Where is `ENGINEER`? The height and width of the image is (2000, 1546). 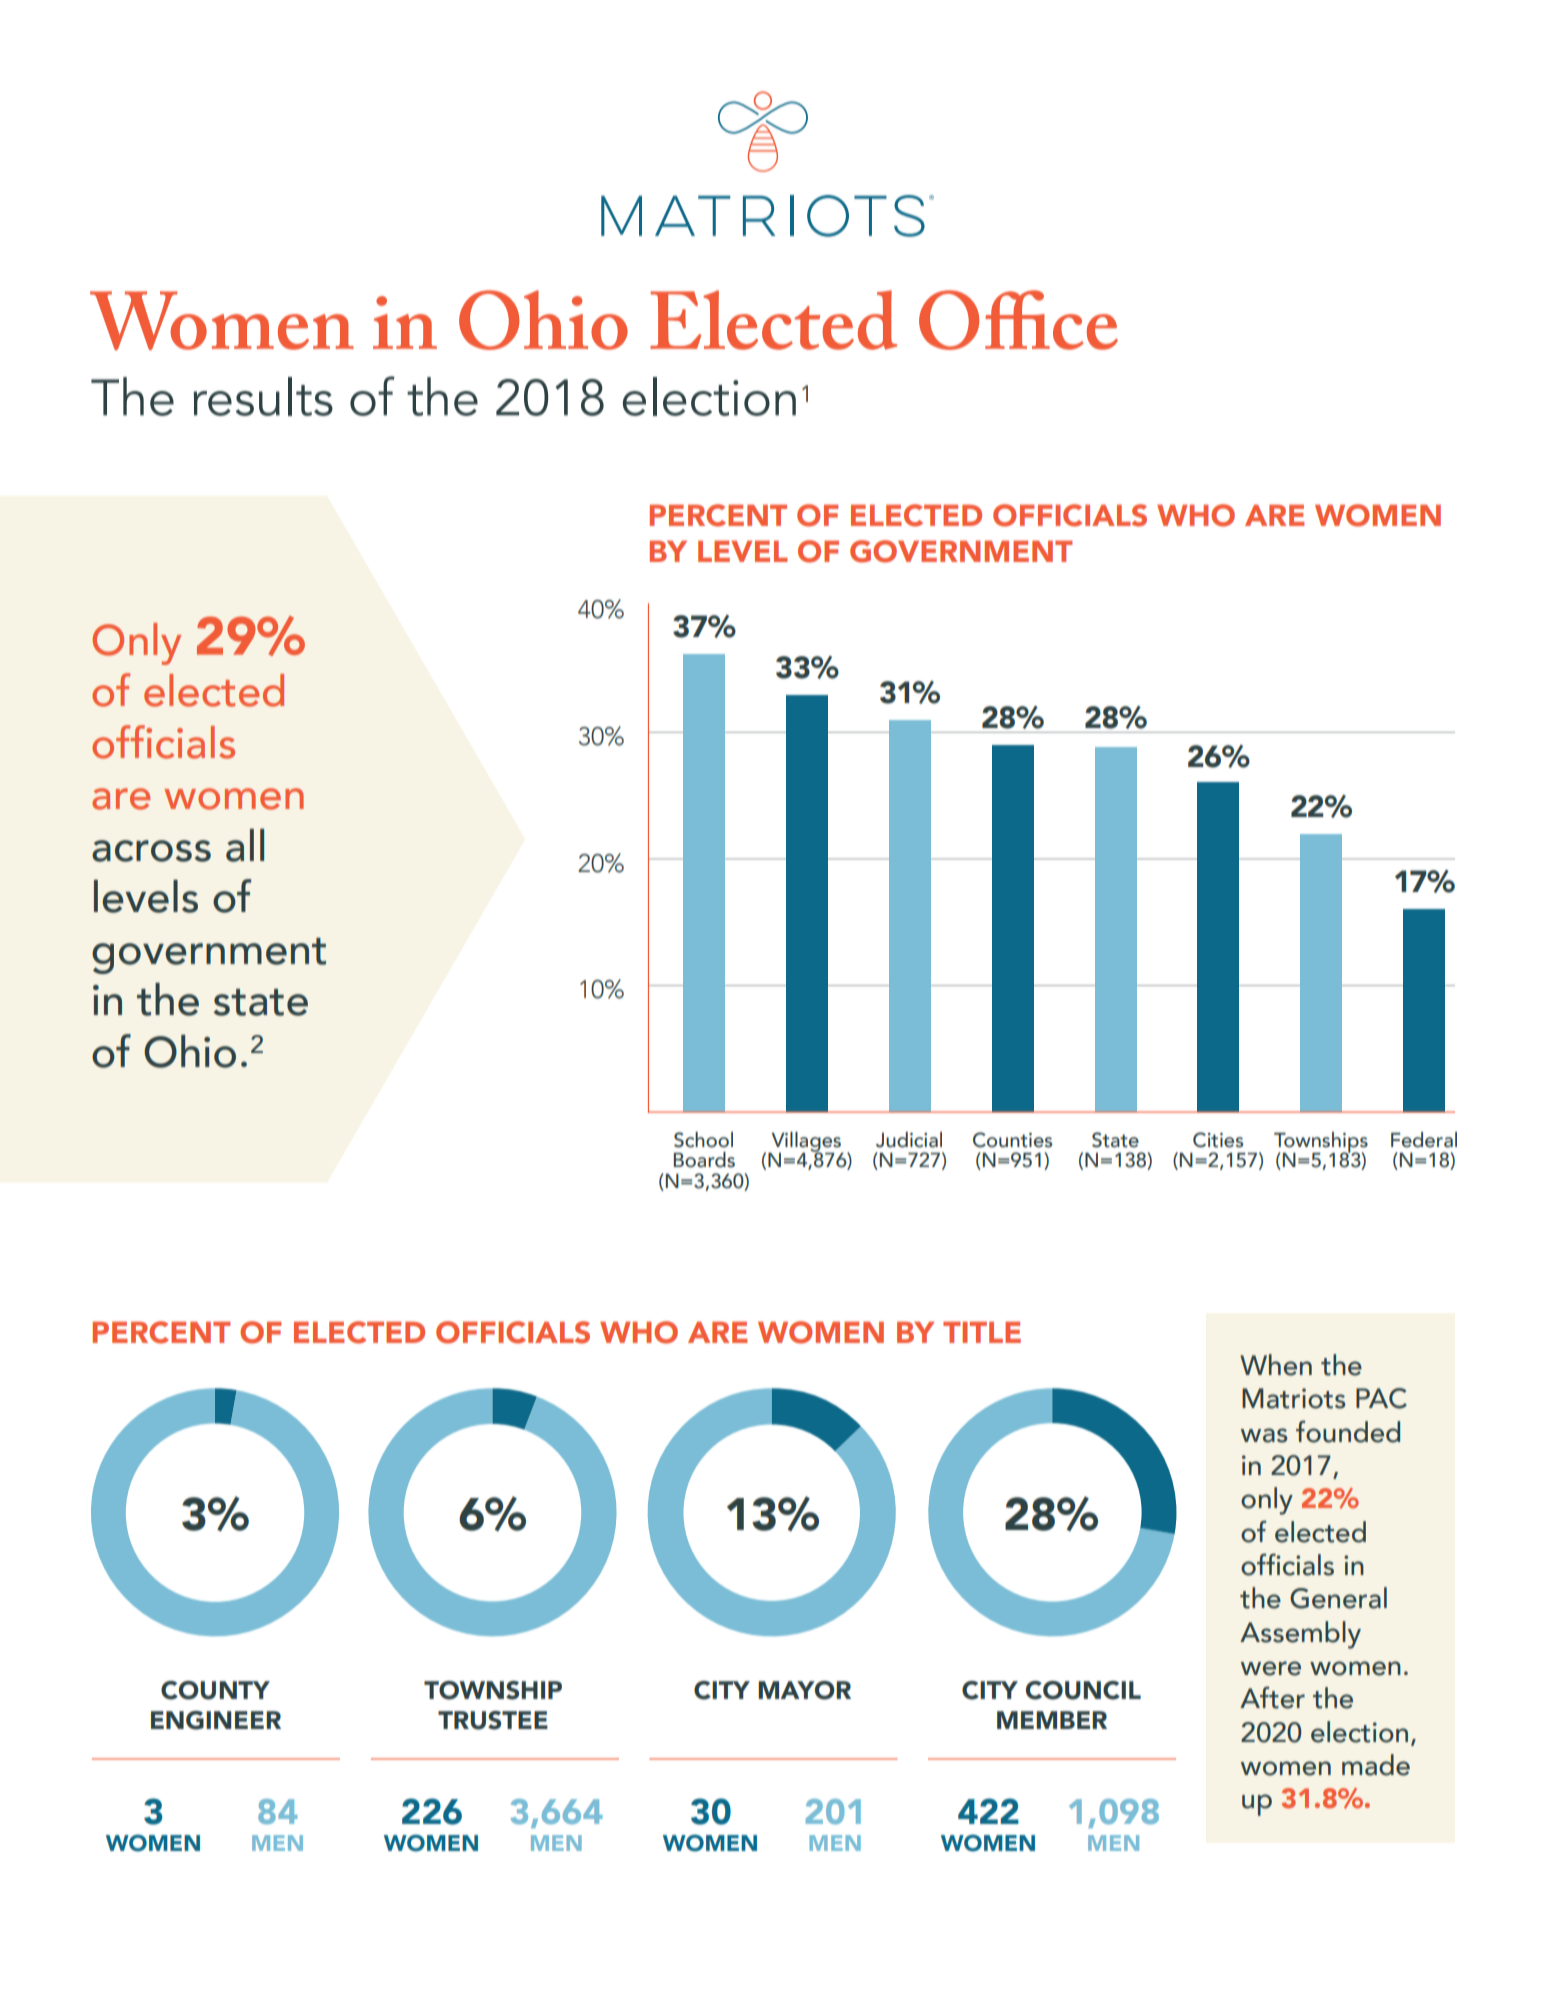 ENGINEER is located at coordinates (216, 1720).
